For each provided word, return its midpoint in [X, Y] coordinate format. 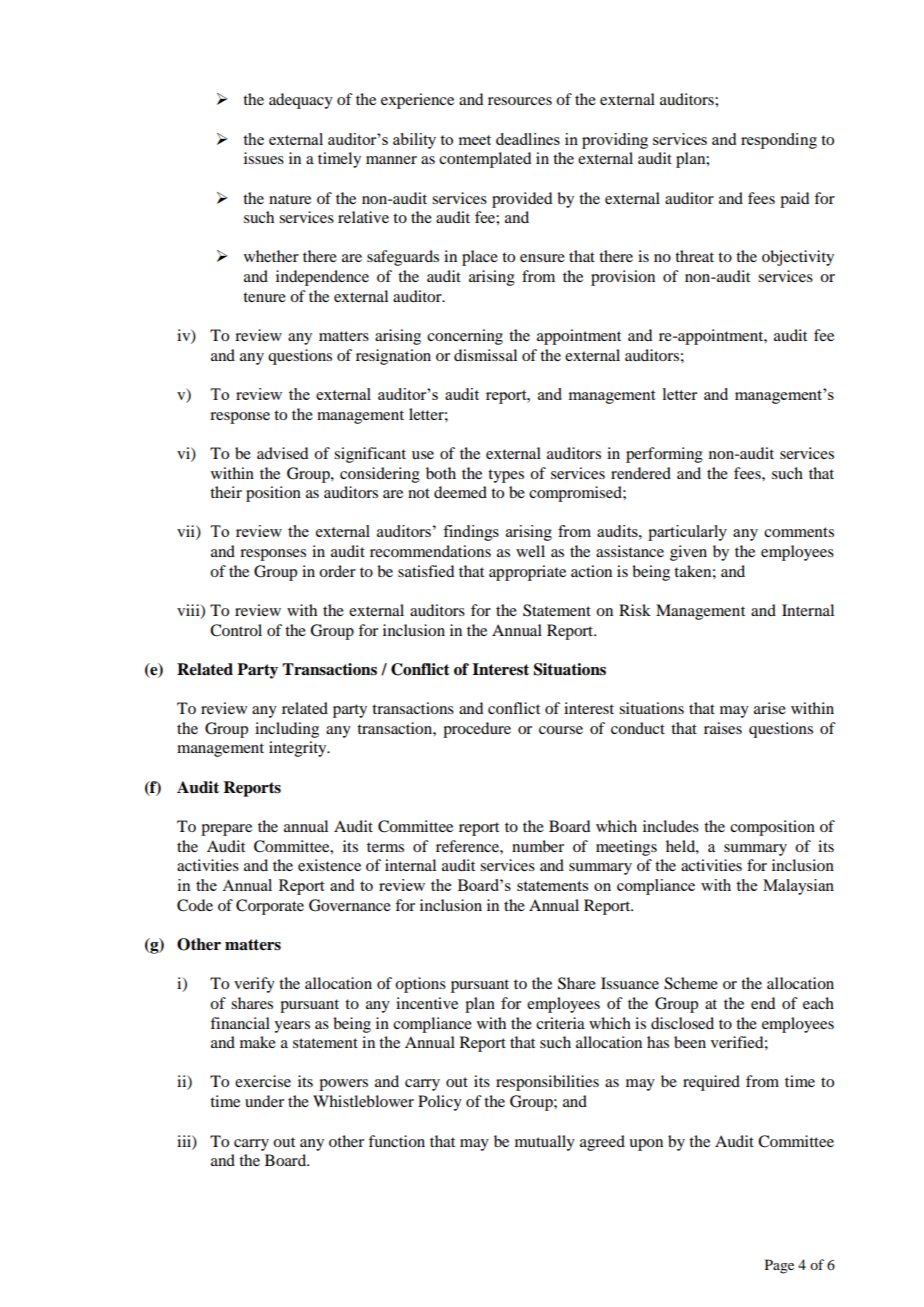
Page [779, 1266]
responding [779, 141]
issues [264, 158]
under [264, 1101]
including [287, 730]
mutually [545, 1143]
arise [770, 708]
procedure [477, 730]
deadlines [528, 139]
